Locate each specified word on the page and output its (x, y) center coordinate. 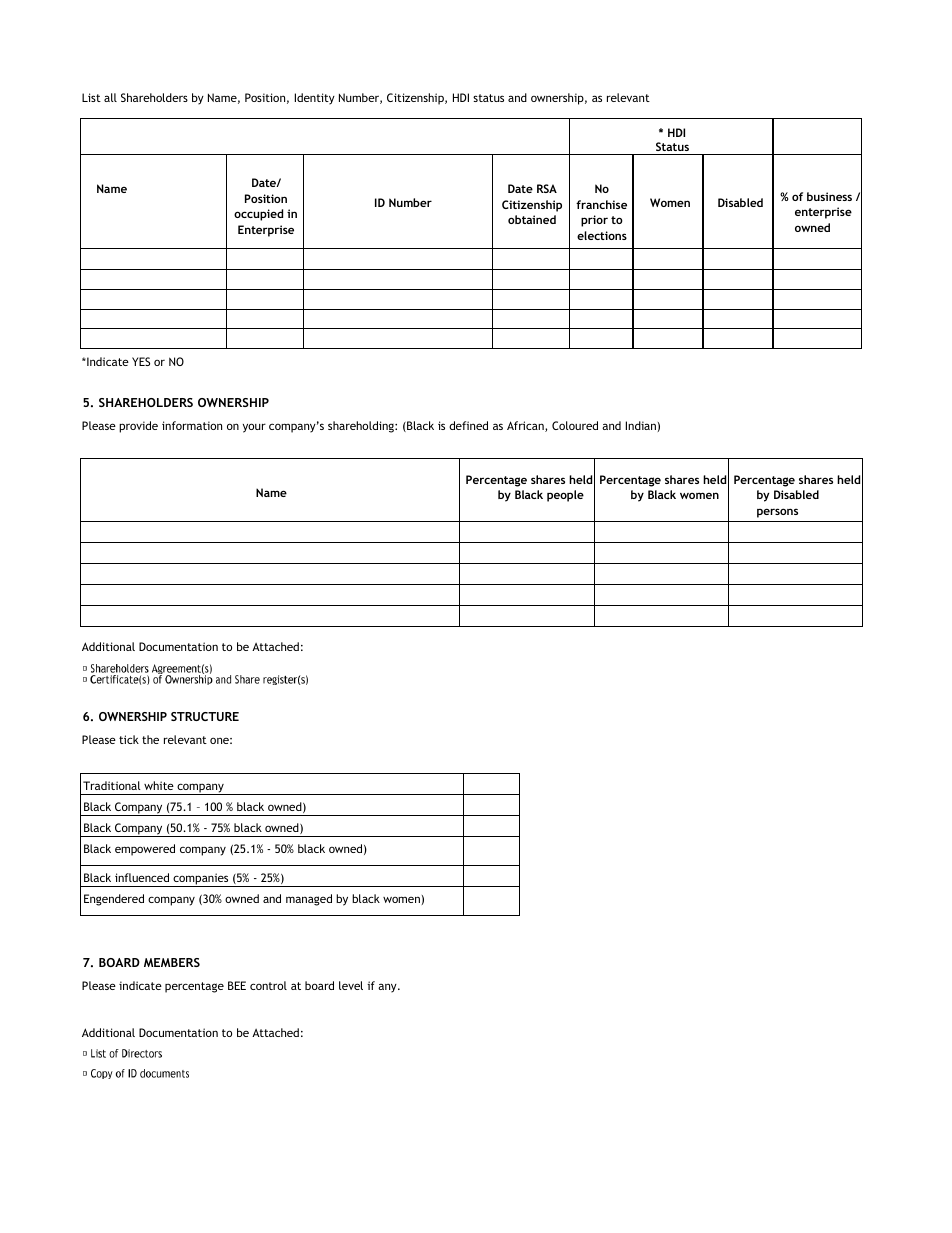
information (192, 425)
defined (468, 425)
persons (777, 513)
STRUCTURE (205, 716)
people (565, 496)
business (829, 196)
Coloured (575, 425)
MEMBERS (172, 962)
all (110, 97)
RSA (547, 188)
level (351, 985)
